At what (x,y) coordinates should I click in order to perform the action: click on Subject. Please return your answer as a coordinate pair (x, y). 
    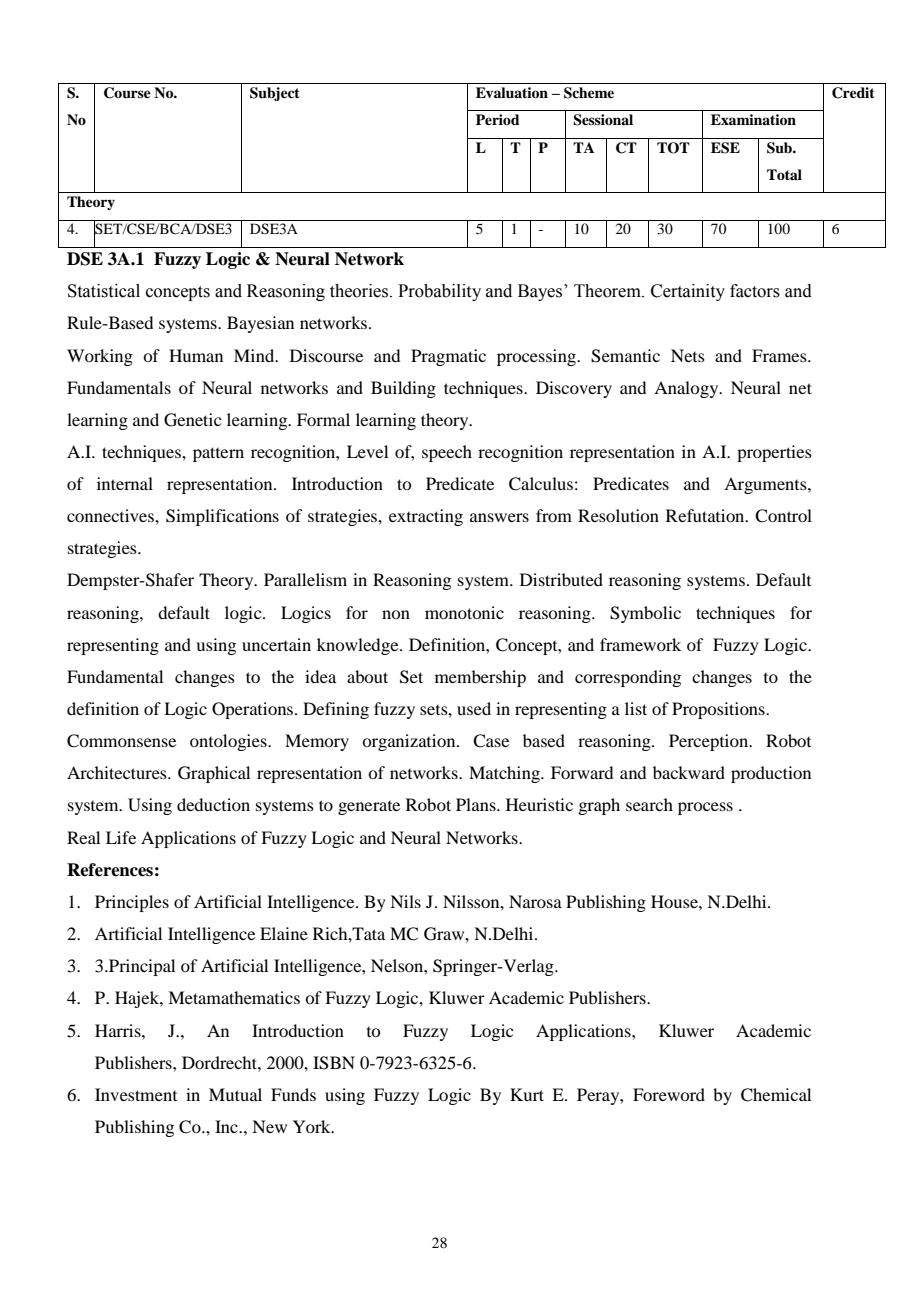
    Looking at the image, I should click on (275, 94).
